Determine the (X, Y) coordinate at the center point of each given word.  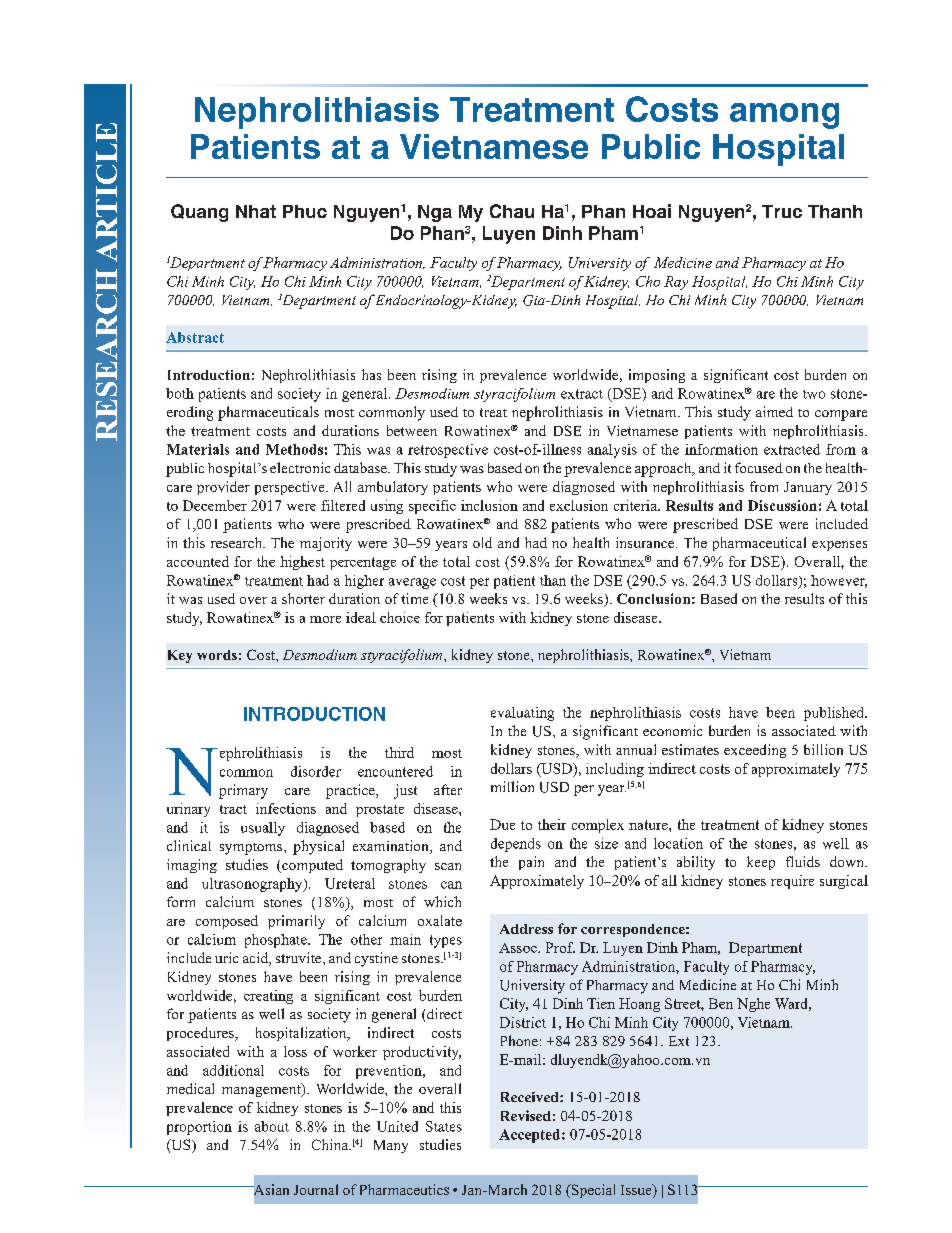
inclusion (489, 505)
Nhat (256, 211)
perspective (291, 488)
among (784, 116)
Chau (512, 211)
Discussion (782, 505)
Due (502, 824)
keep (761, 863)
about (272, 1126)
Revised (526, 1115)
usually (263, 829)
